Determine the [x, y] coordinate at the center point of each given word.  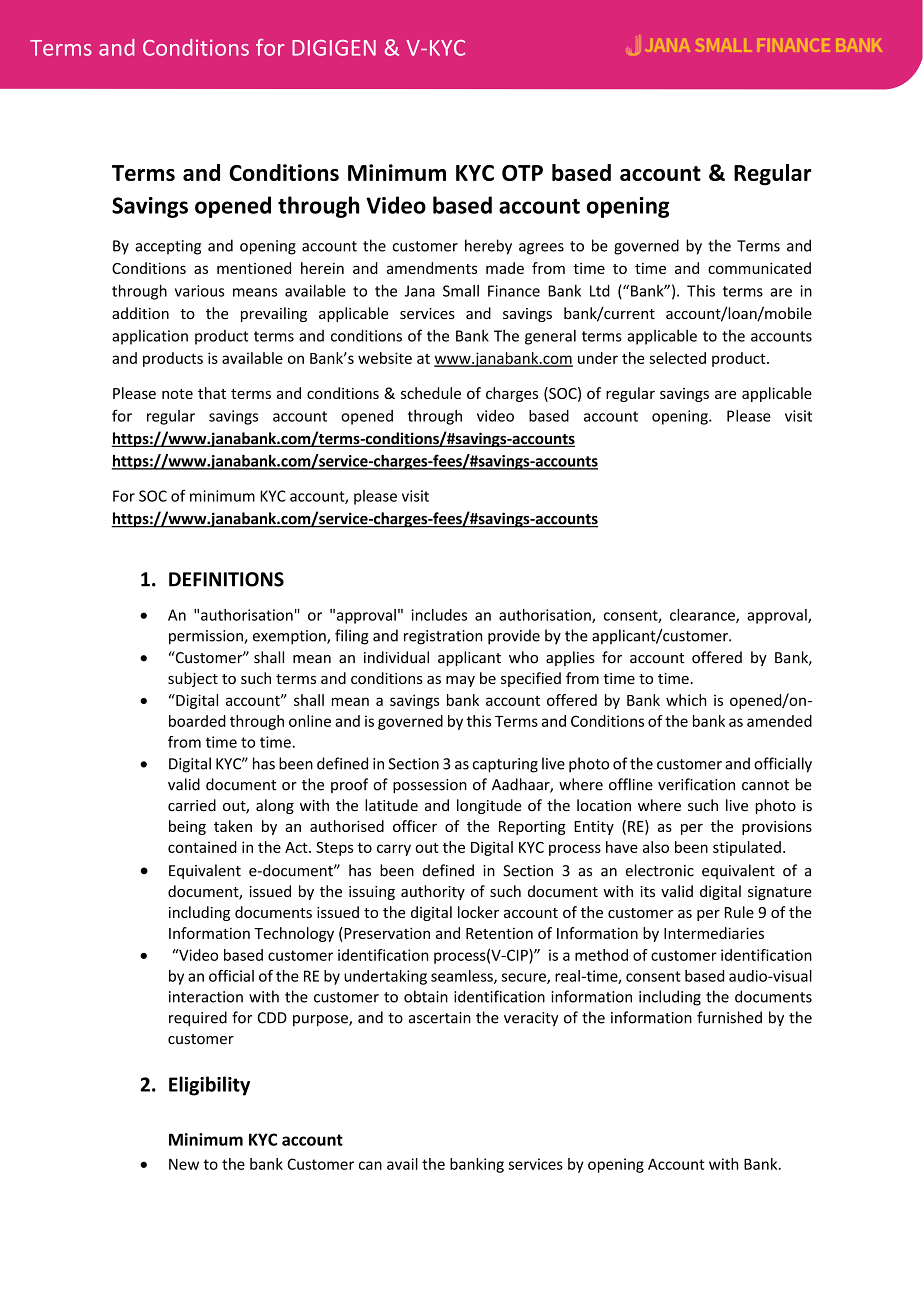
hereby [488, 247]
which [686, 700]
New [184, 1164]
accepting [168, 247]
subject [193, 679]
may [460, 681]
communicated [759, 268]
